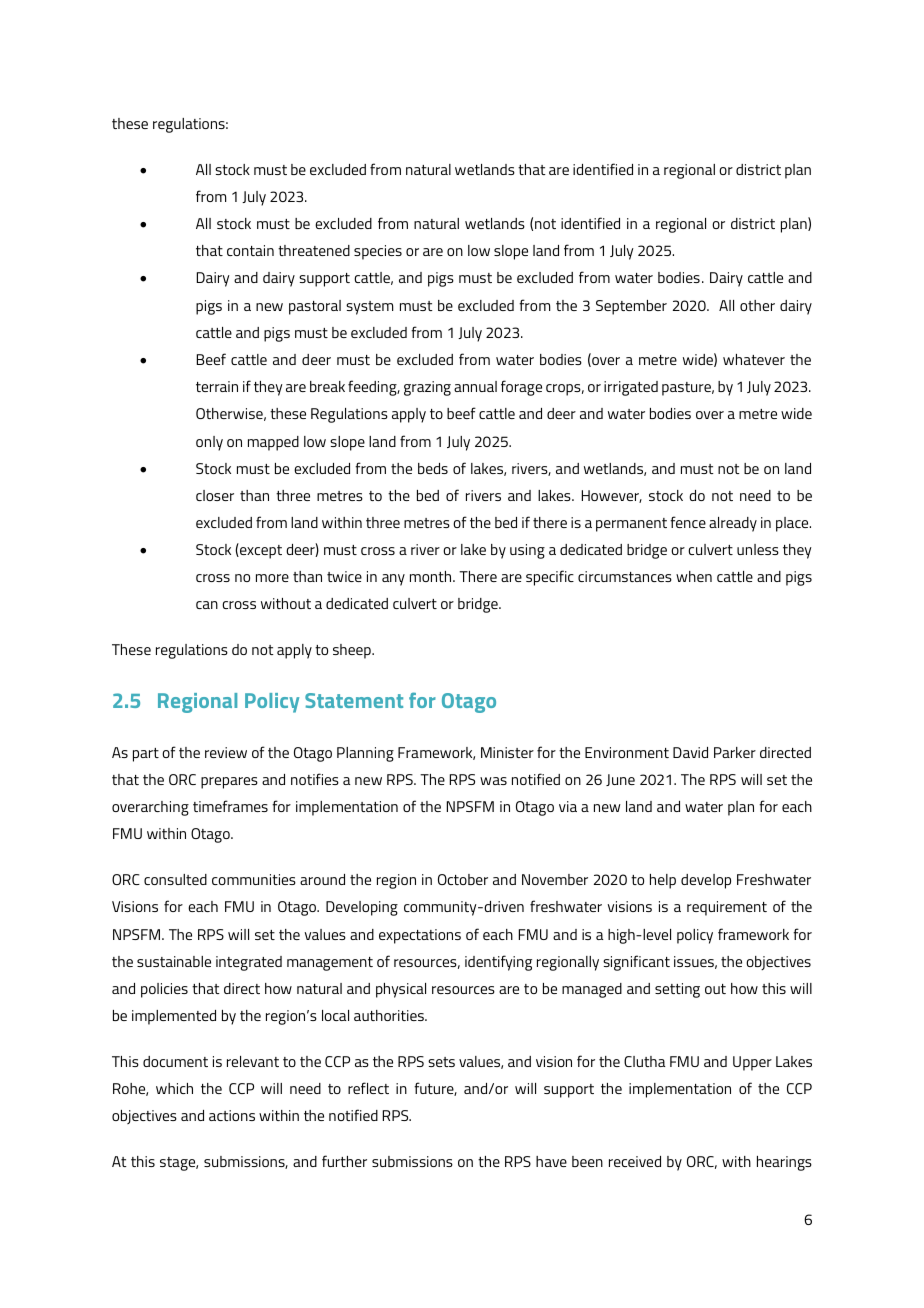 This screenshot has height=1308, width=924. I want to click on contain, so click(250, 250).
